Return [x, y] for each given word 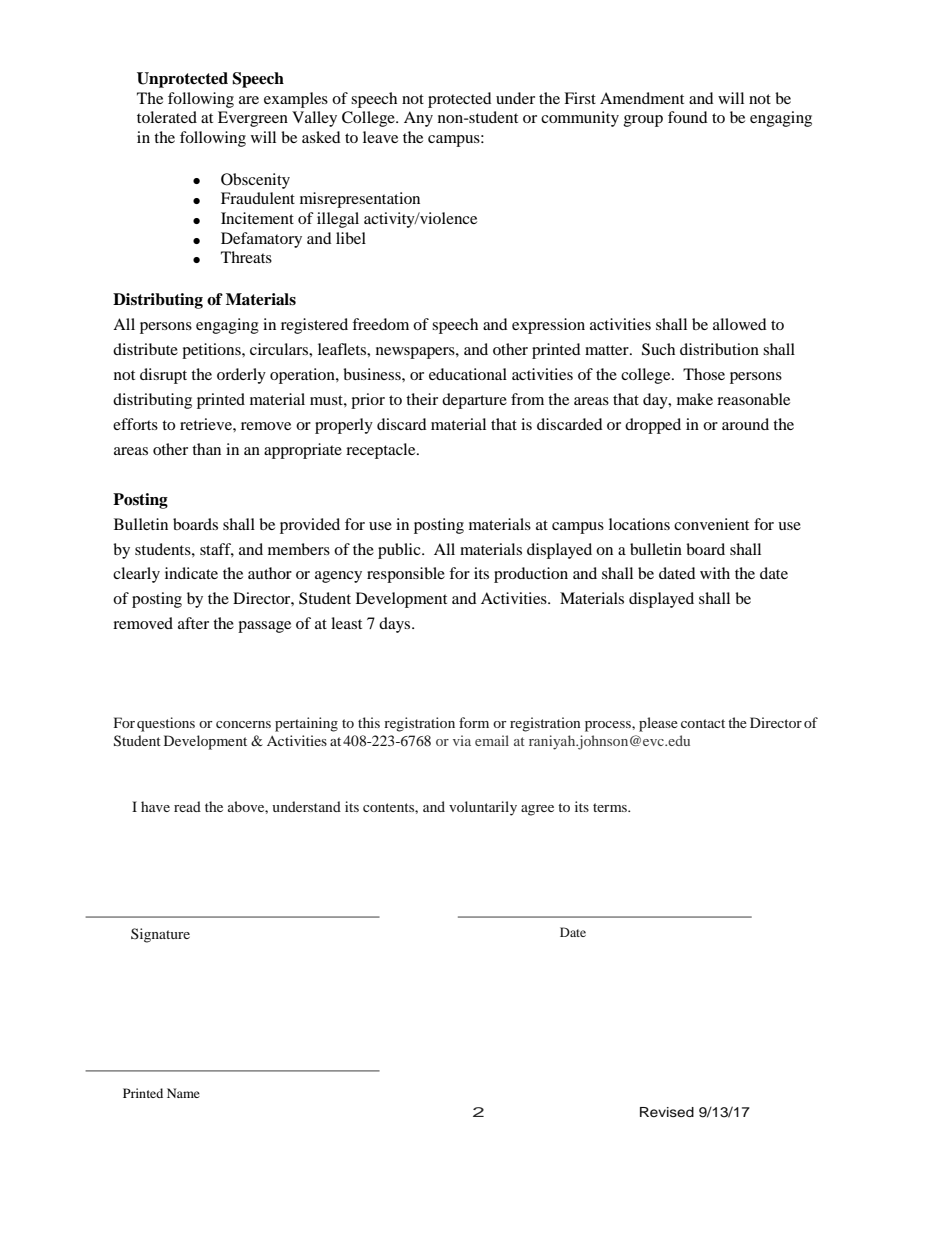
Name [183, 1093]
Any [418, 119]
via [462, 740]
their [422, 399]
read [187, 806]
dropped [653, 426]
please [658, 724]
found [688, 117]
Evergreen [253, 119]
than [206, 449]
